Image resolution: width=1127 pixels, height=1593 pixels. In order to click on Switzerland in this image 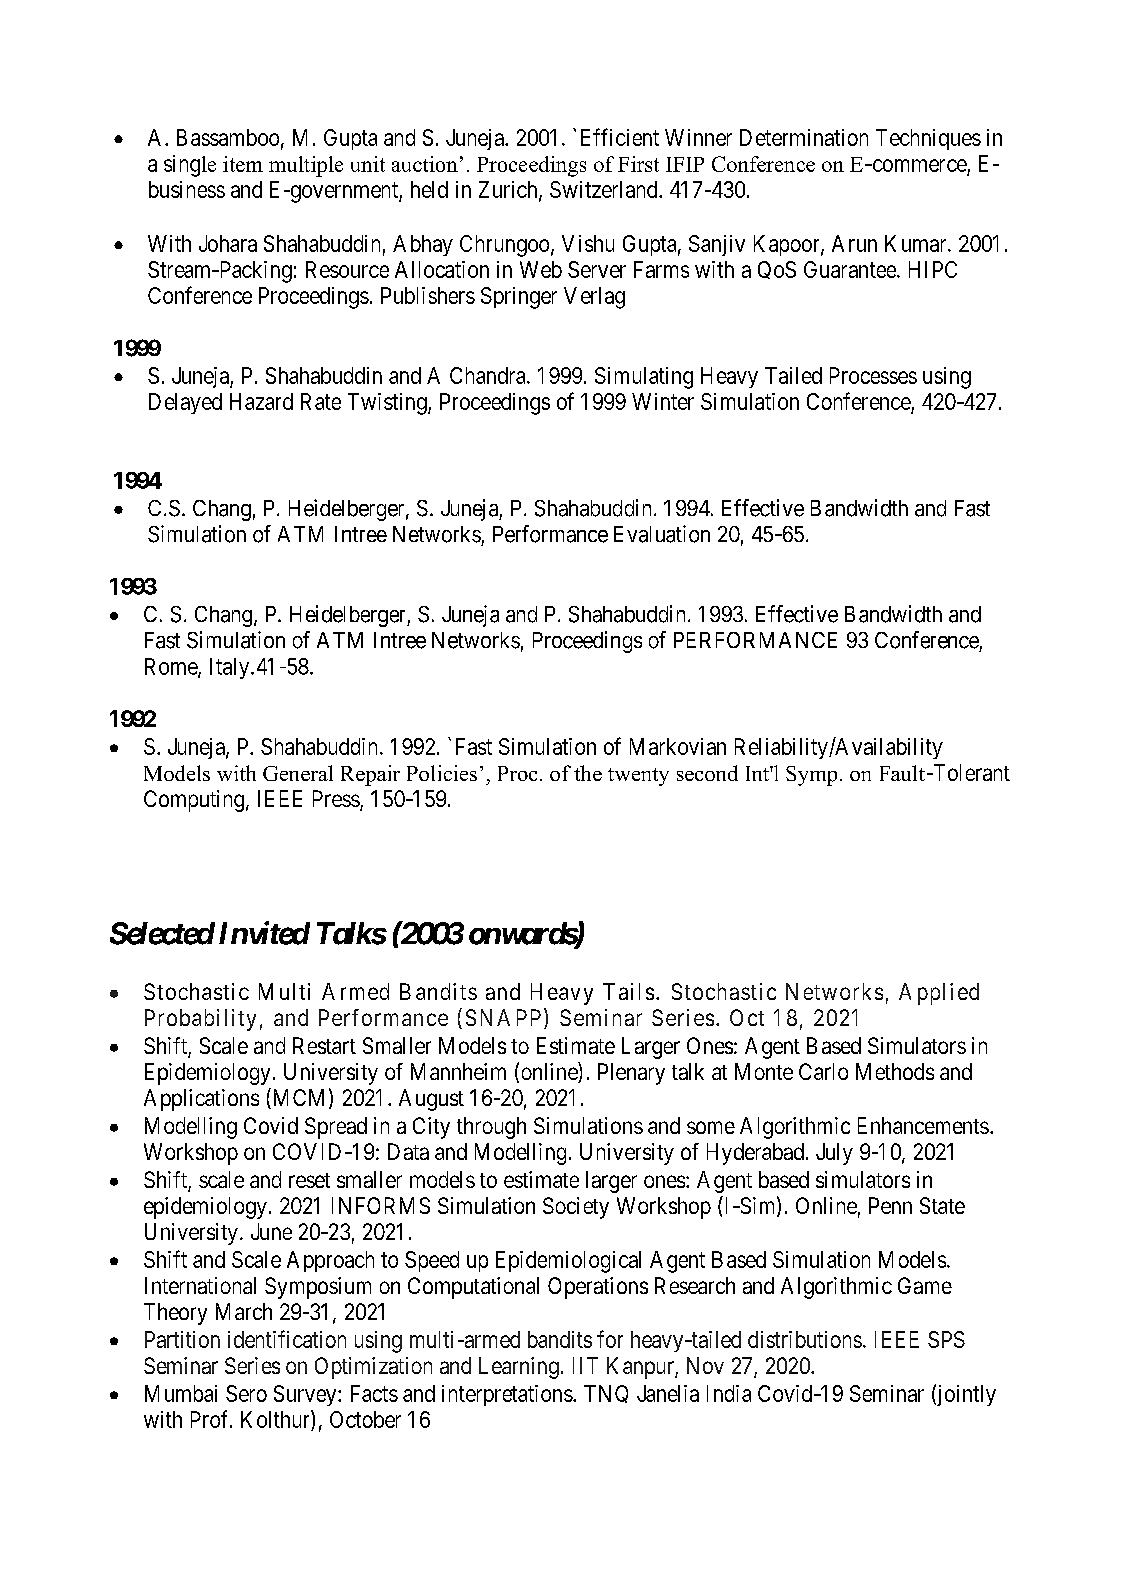, I will do `click(605, 189)`.
